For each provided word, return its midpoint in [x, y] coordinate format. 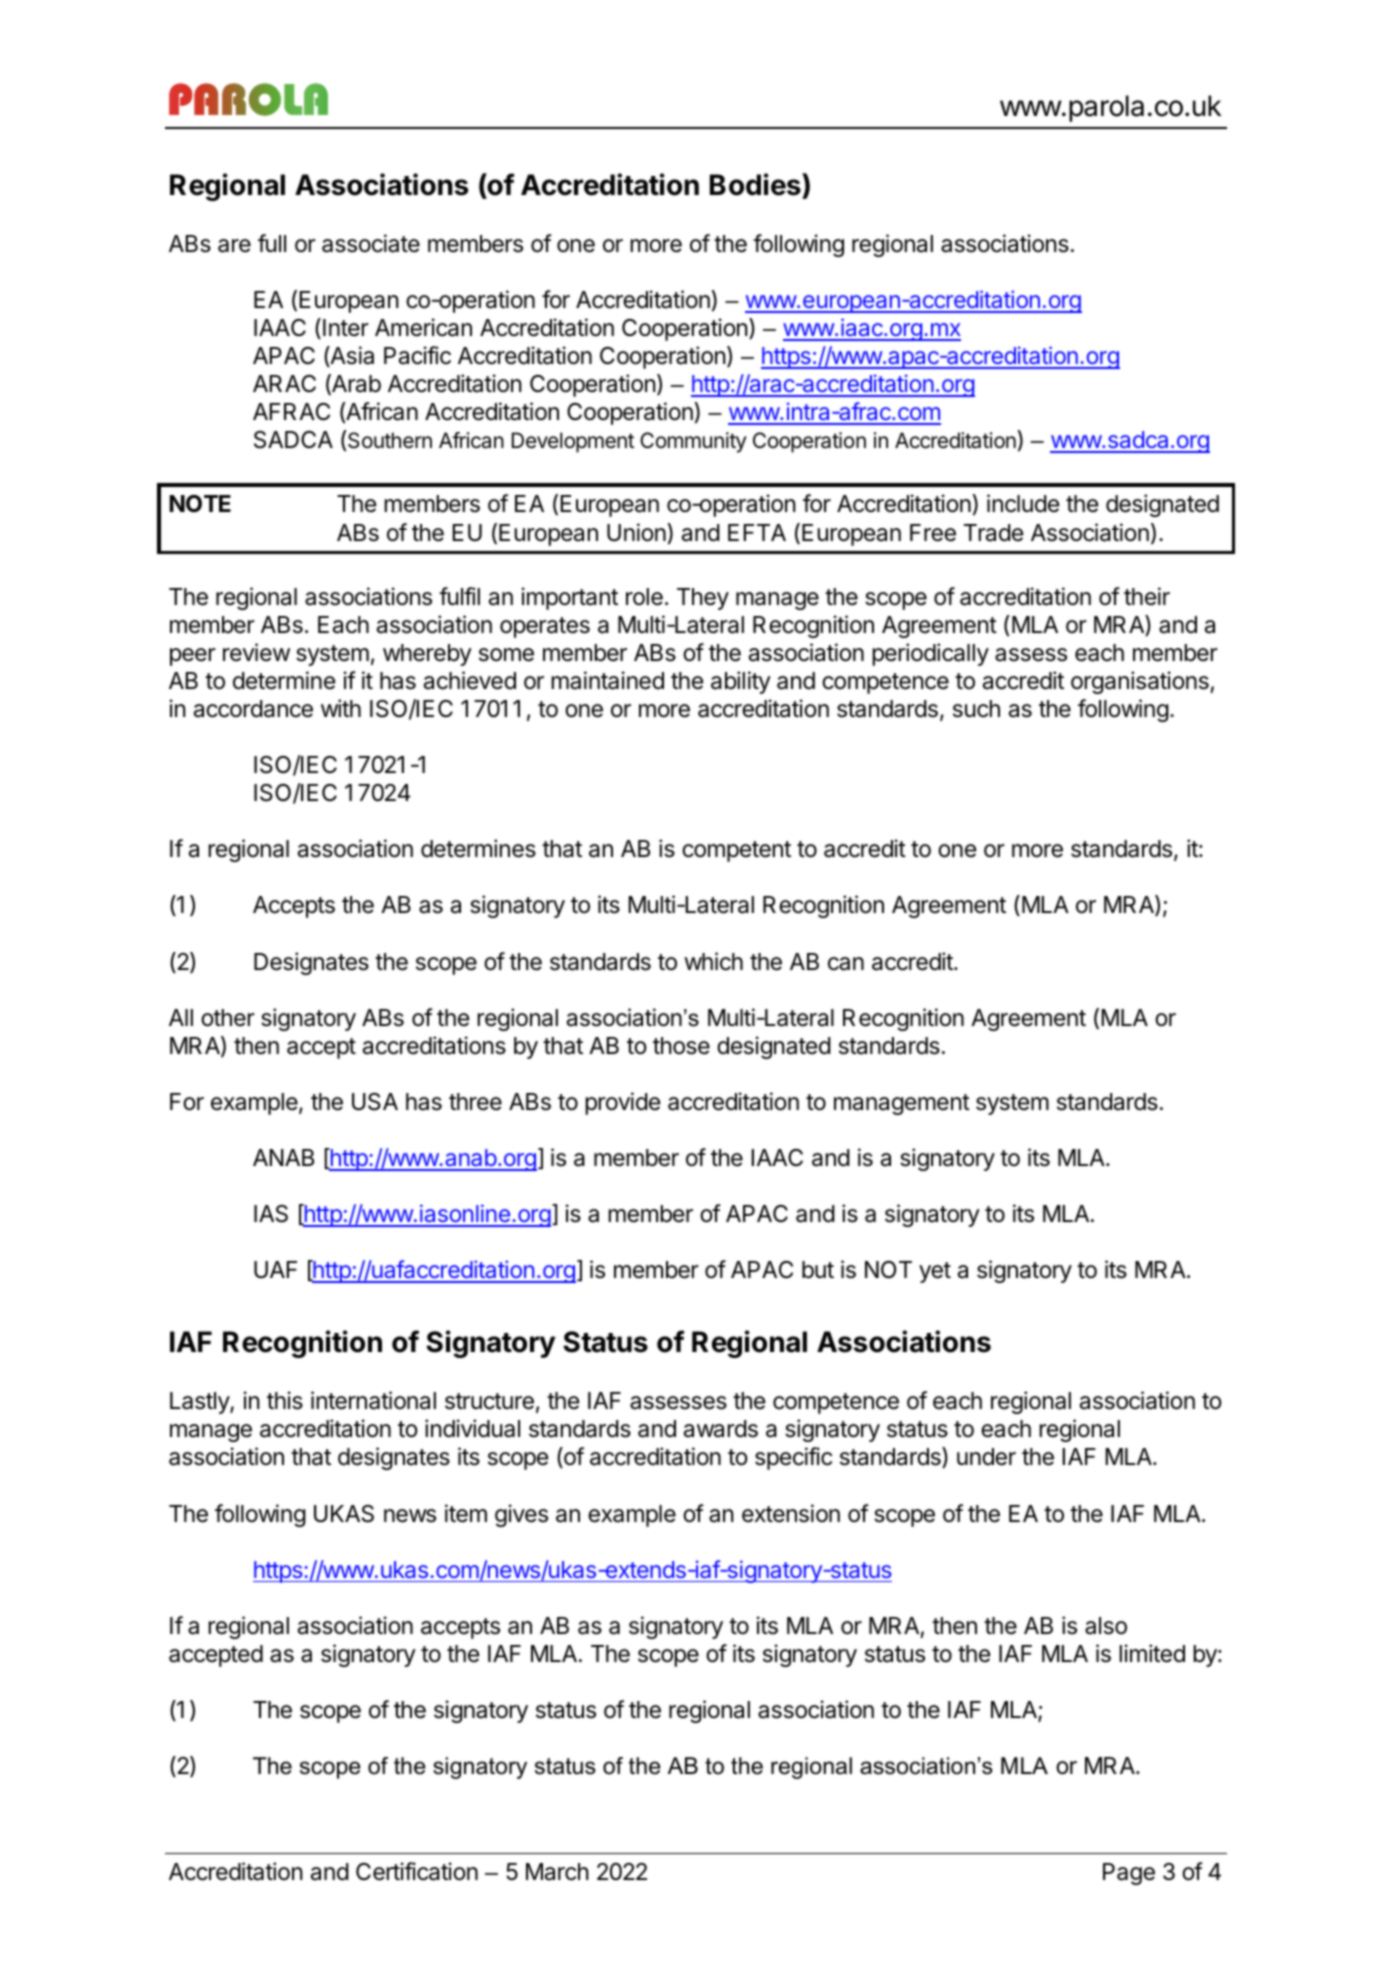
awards [721, 1429]
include [1023, 503]
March [557, 1872]
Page [1129, 1874]
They [703, 599]
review [256, 652]
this [285, 1400]
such [976, 709]
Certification [417, 1871]
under [986, 1457]
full [272, 243]
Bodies [756, 184]
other [228, 1018]
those [681, 1046]
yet [935, 1272]
